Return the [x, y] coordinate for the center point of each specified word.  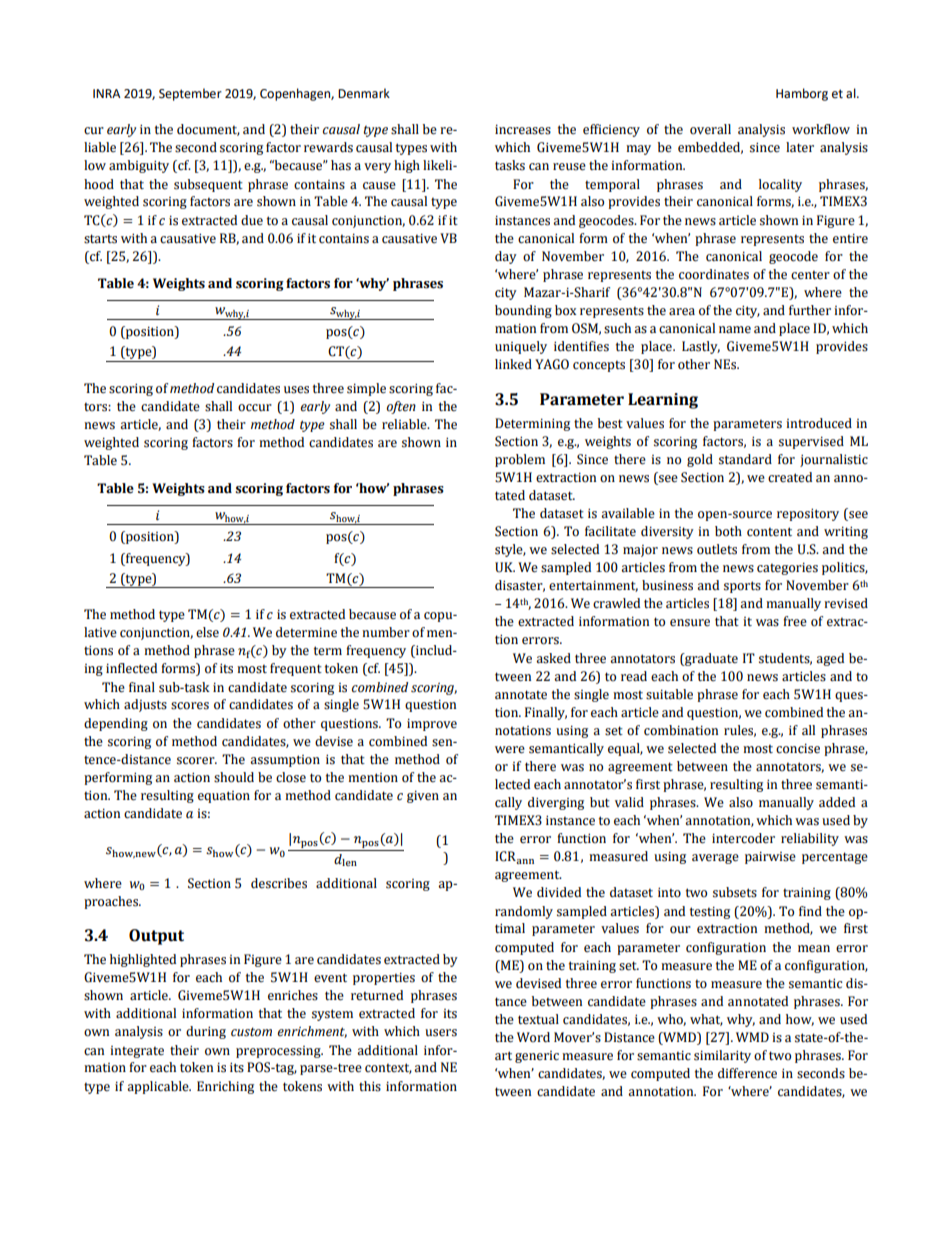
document [208, 130]
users [441, 1033]
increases [523, 130]
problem [520, 460]
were [510, 750]
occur [255, 408]
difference [747, 1073]
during [206, 1032]
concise [798, 749]
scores [190, 706]
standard [745, 459]
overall [710, 129]
